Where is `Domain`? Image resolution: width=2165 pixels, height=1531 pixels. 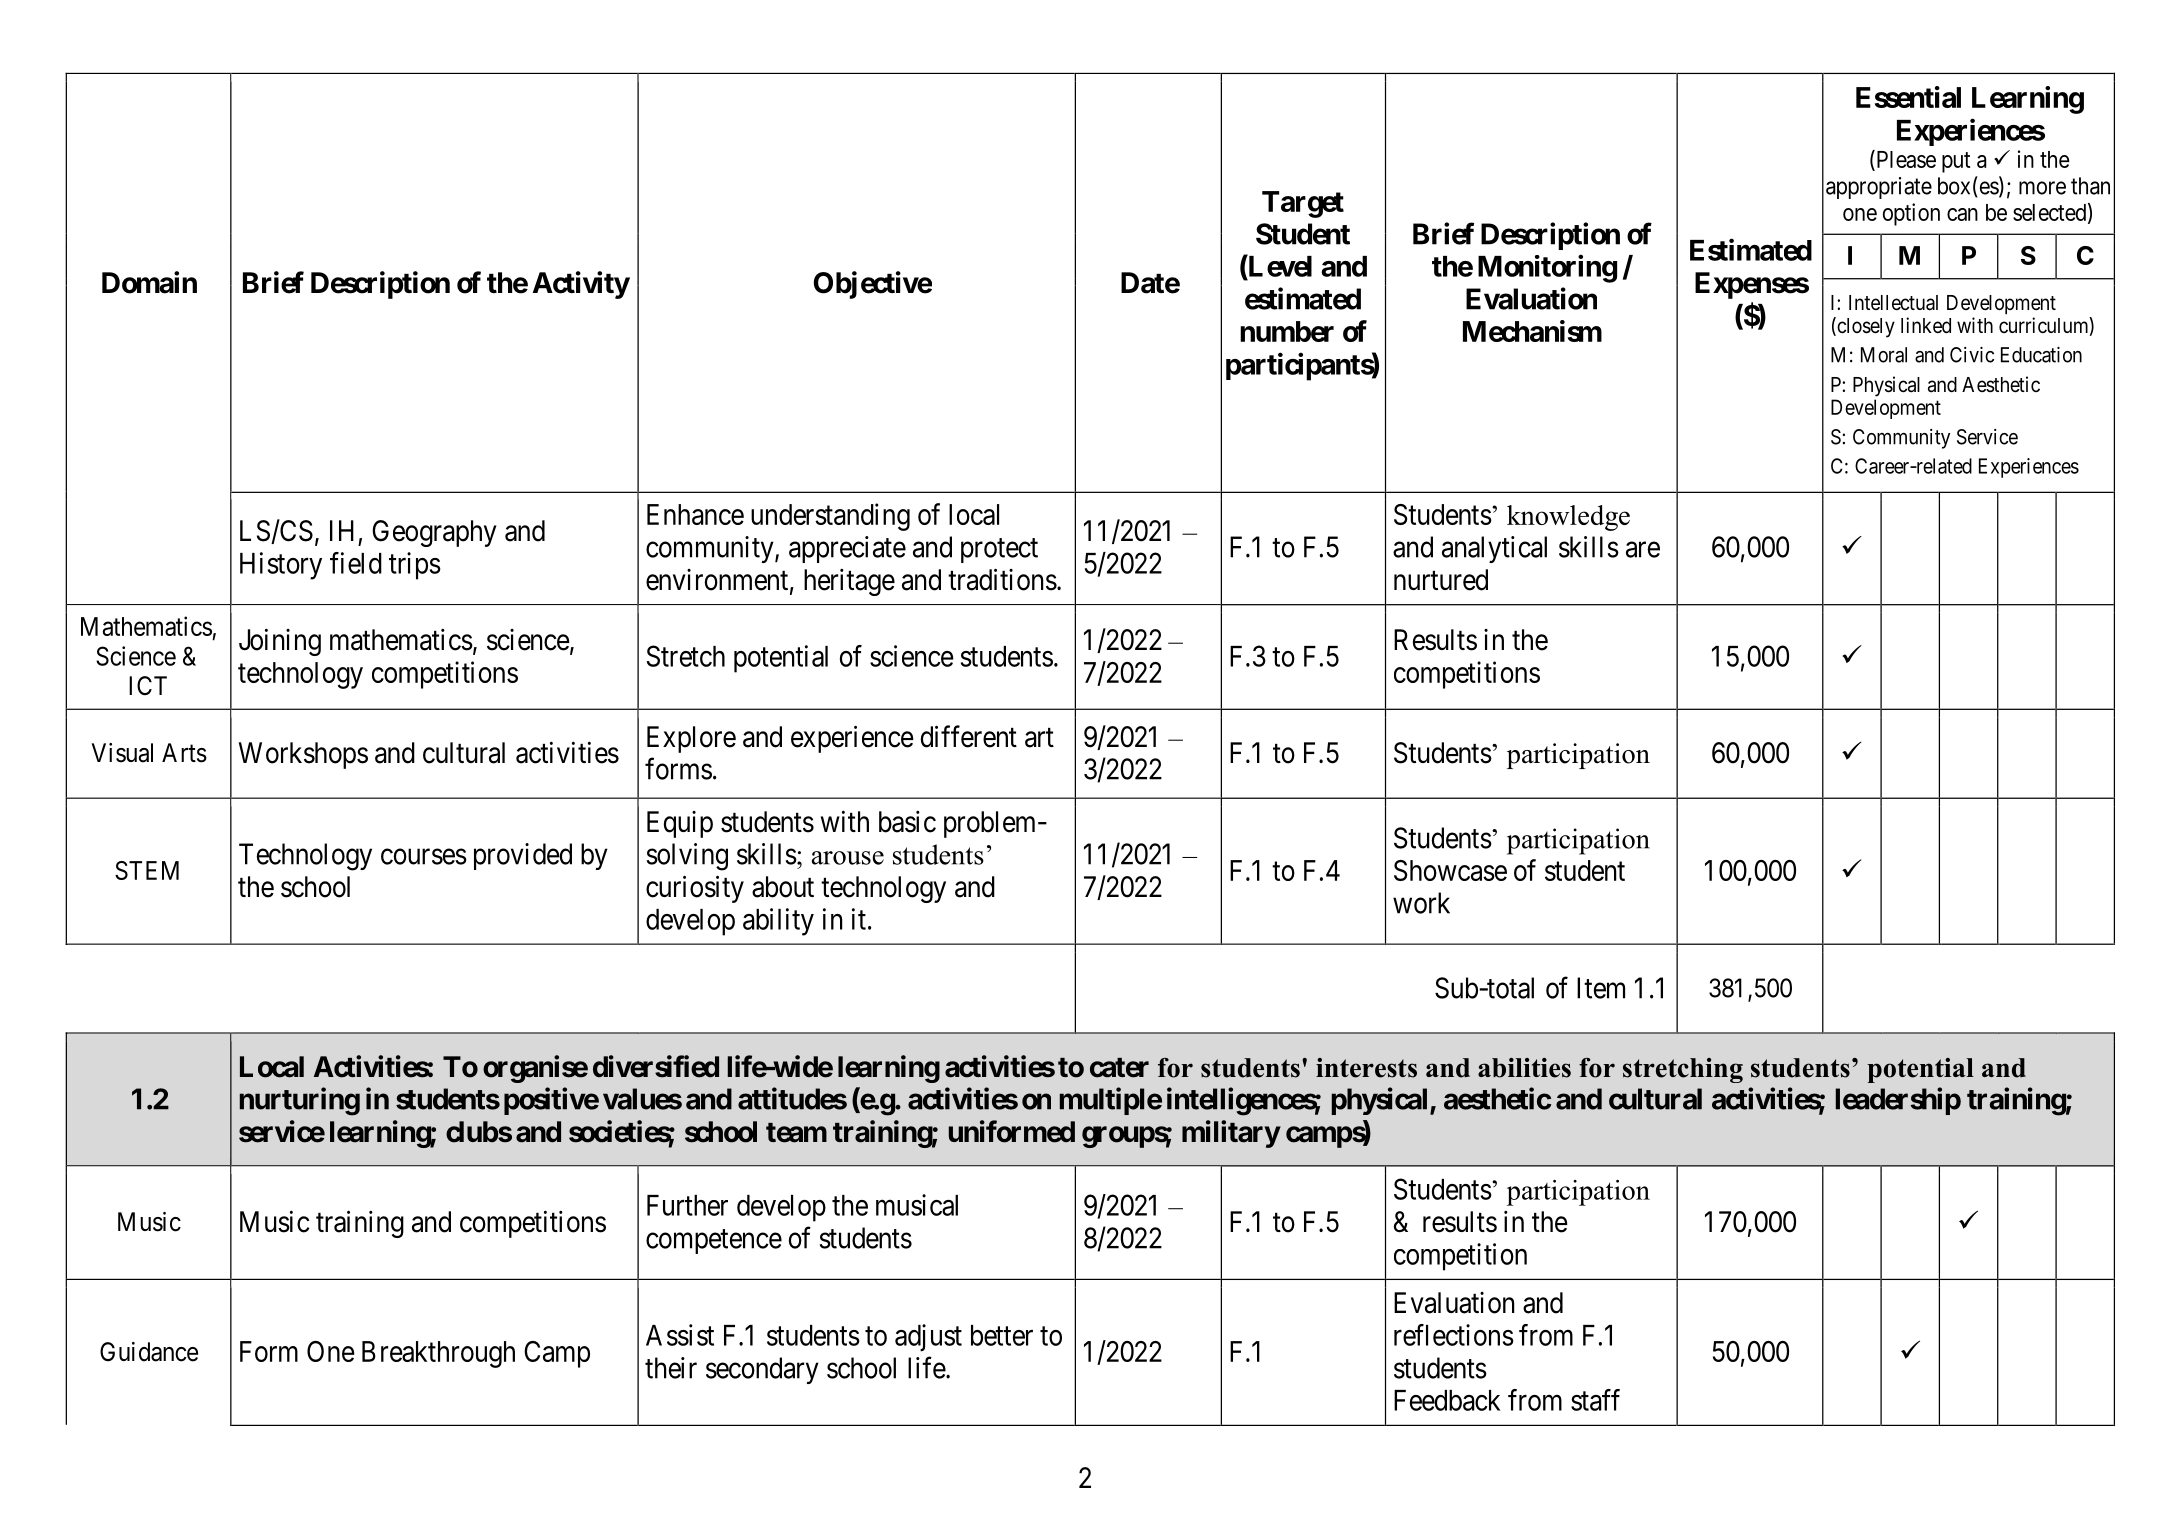 Domain is located at coordinates (149, 282).
